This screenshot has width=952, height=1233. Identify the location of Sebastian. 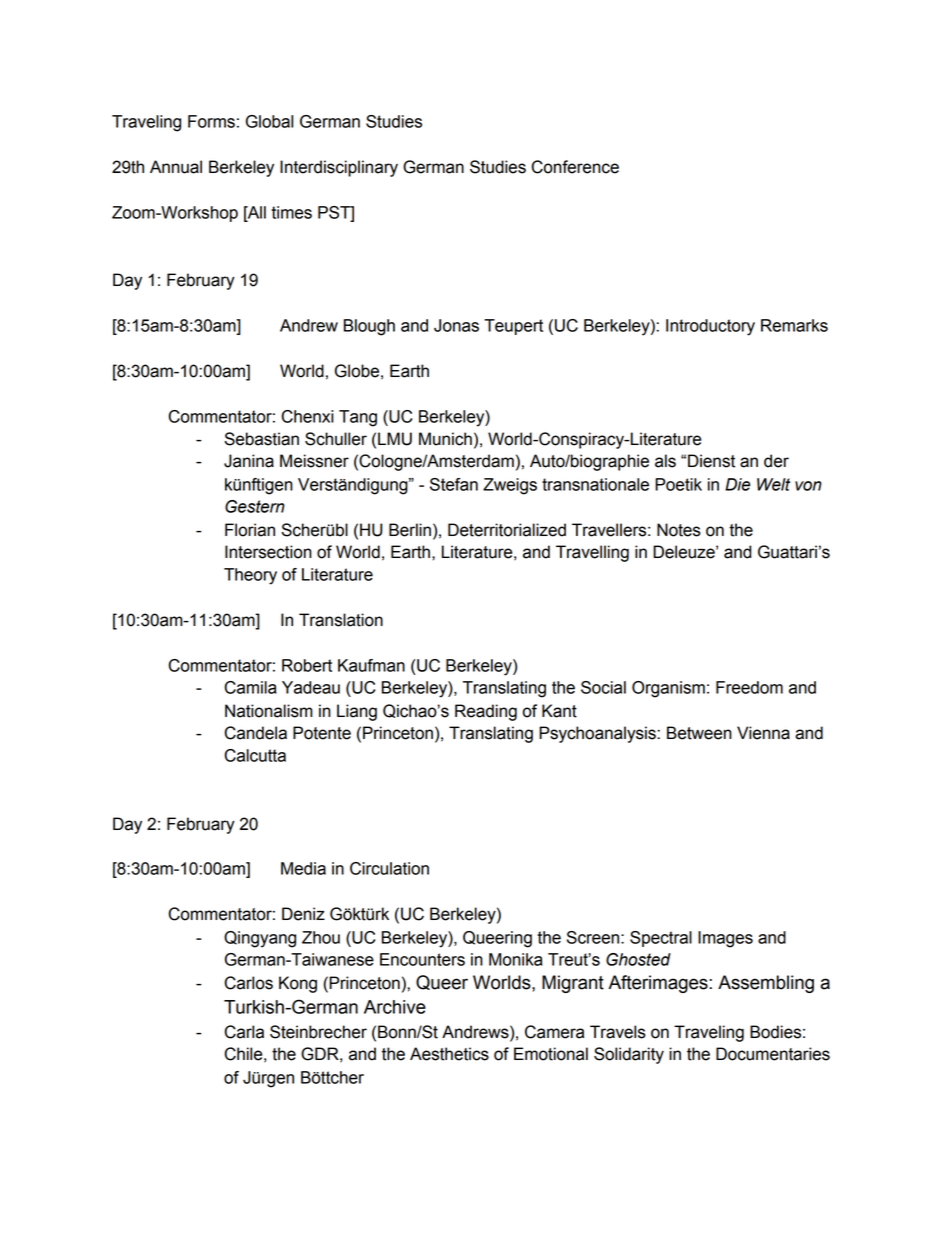
(261, 439).
